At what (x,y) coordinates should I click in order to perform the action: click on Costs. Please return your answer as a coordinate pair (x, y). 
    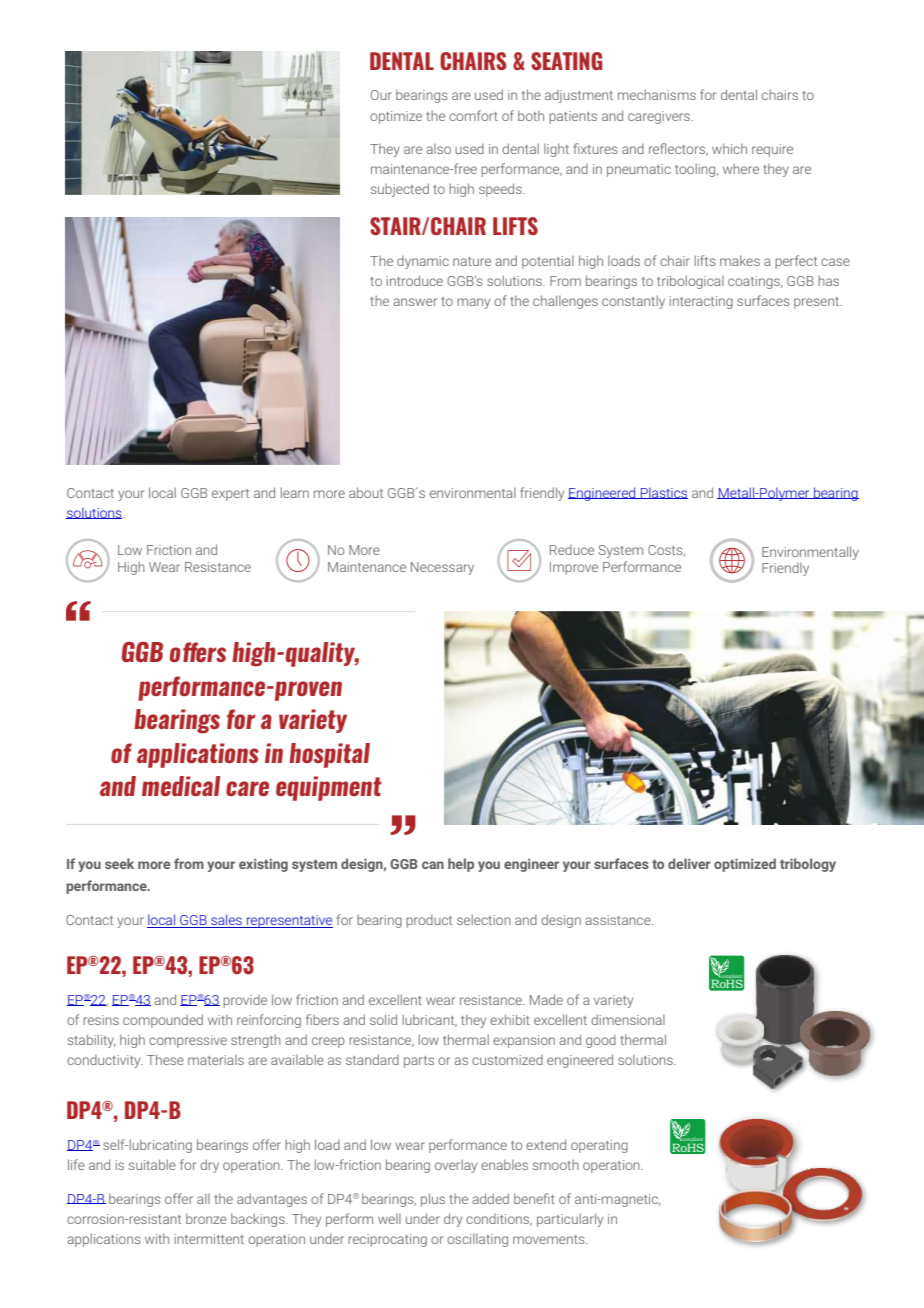
    Looking at the image, I should click on (666, 551).
